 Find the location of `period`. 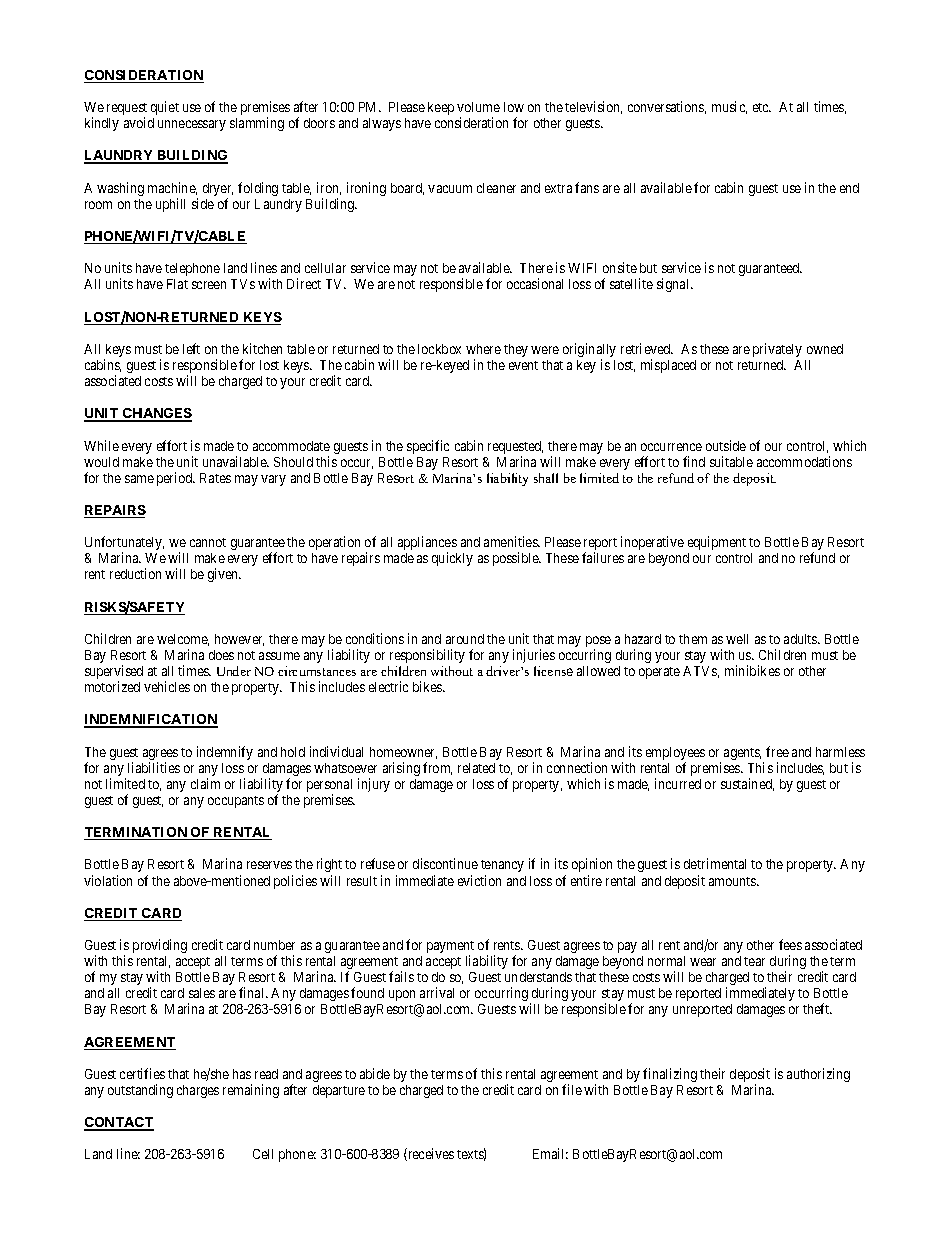

period is located at coordinates (176, 479).
